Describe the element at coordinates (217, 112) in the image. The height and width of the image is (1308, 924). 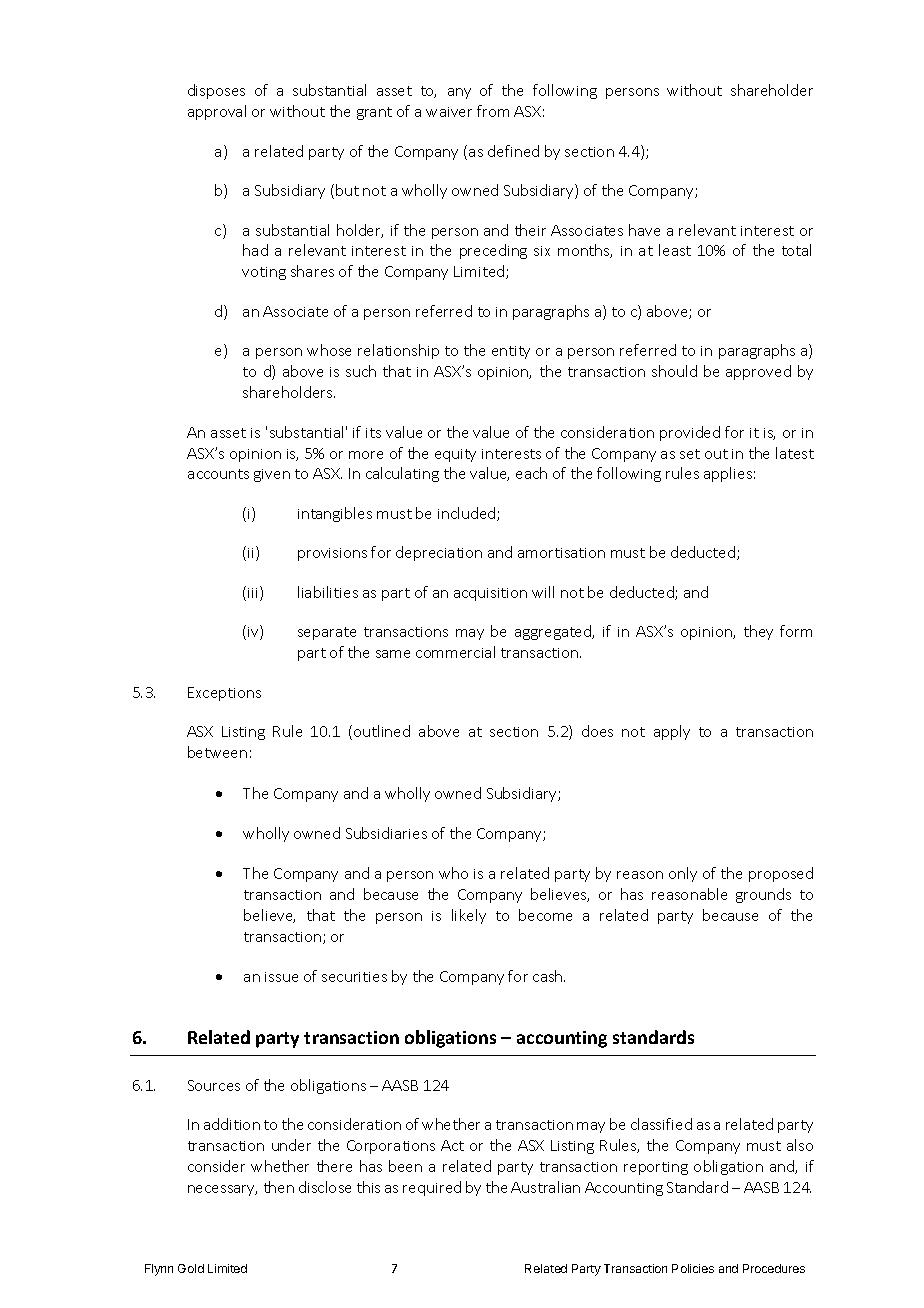
I see `approval` at that location.
